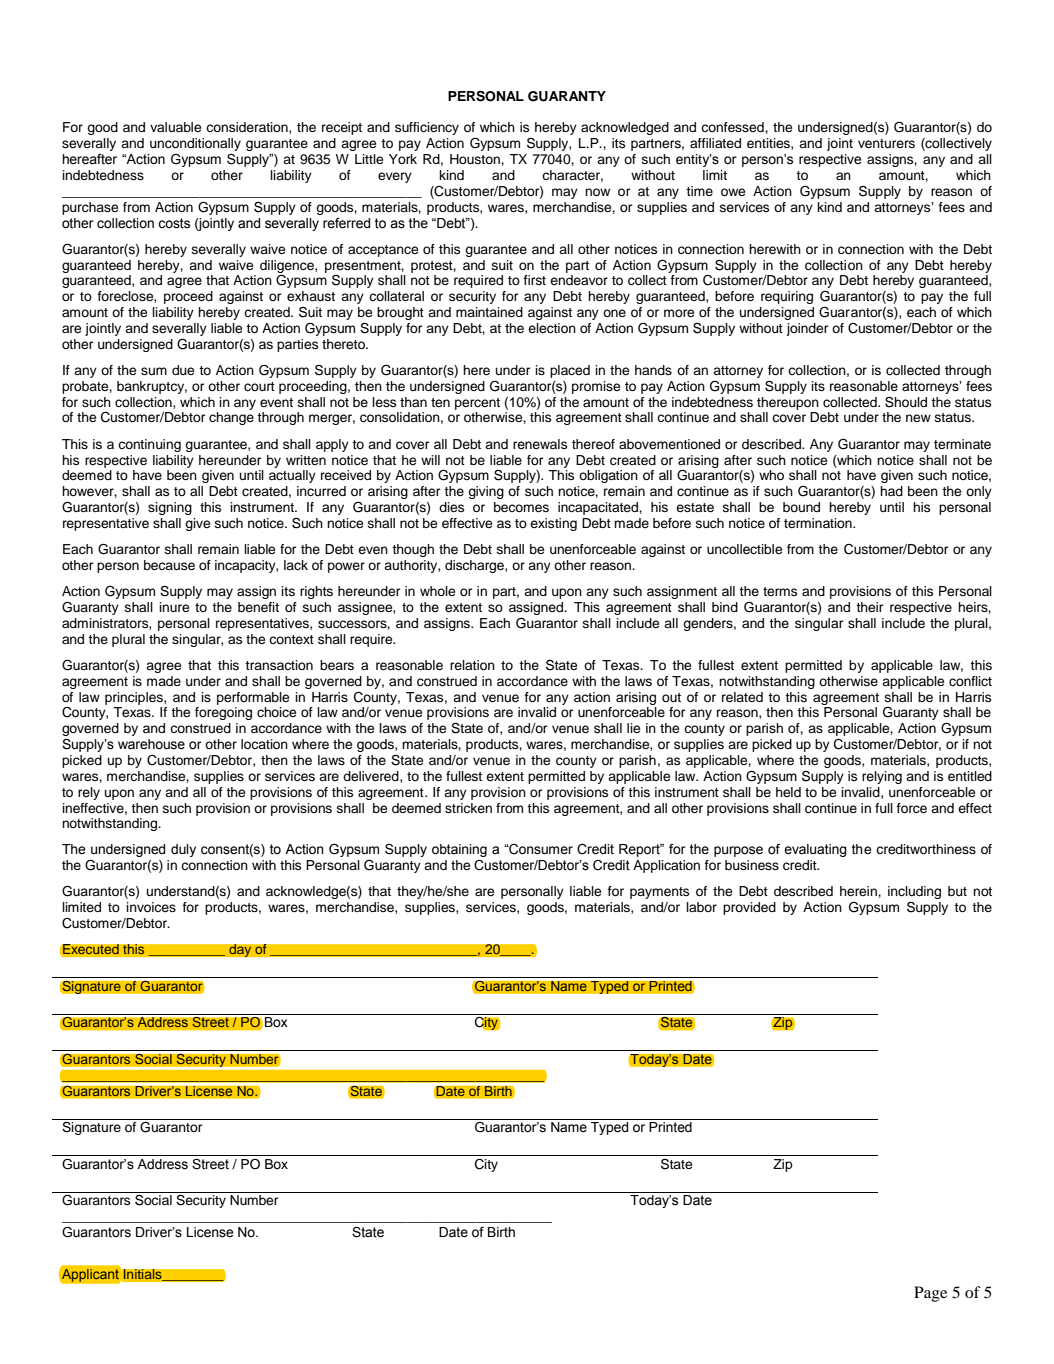  I want to click on invoices, so click(151, 907).
